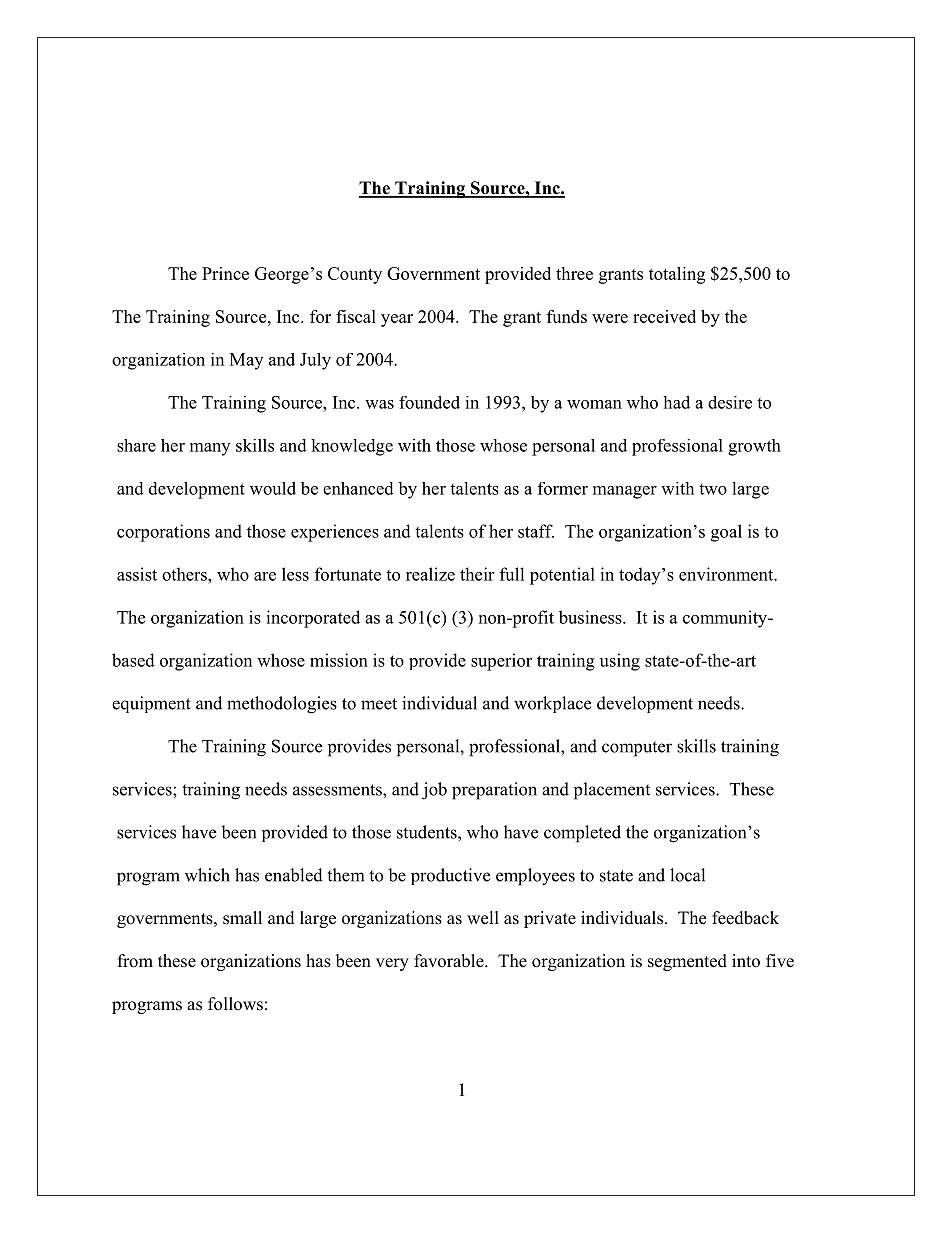 The image size is (952, 1233). What do you see at coordinates (235, 1004) in the screenshot?
I see `follows` at bounding box center [235, 1004].
